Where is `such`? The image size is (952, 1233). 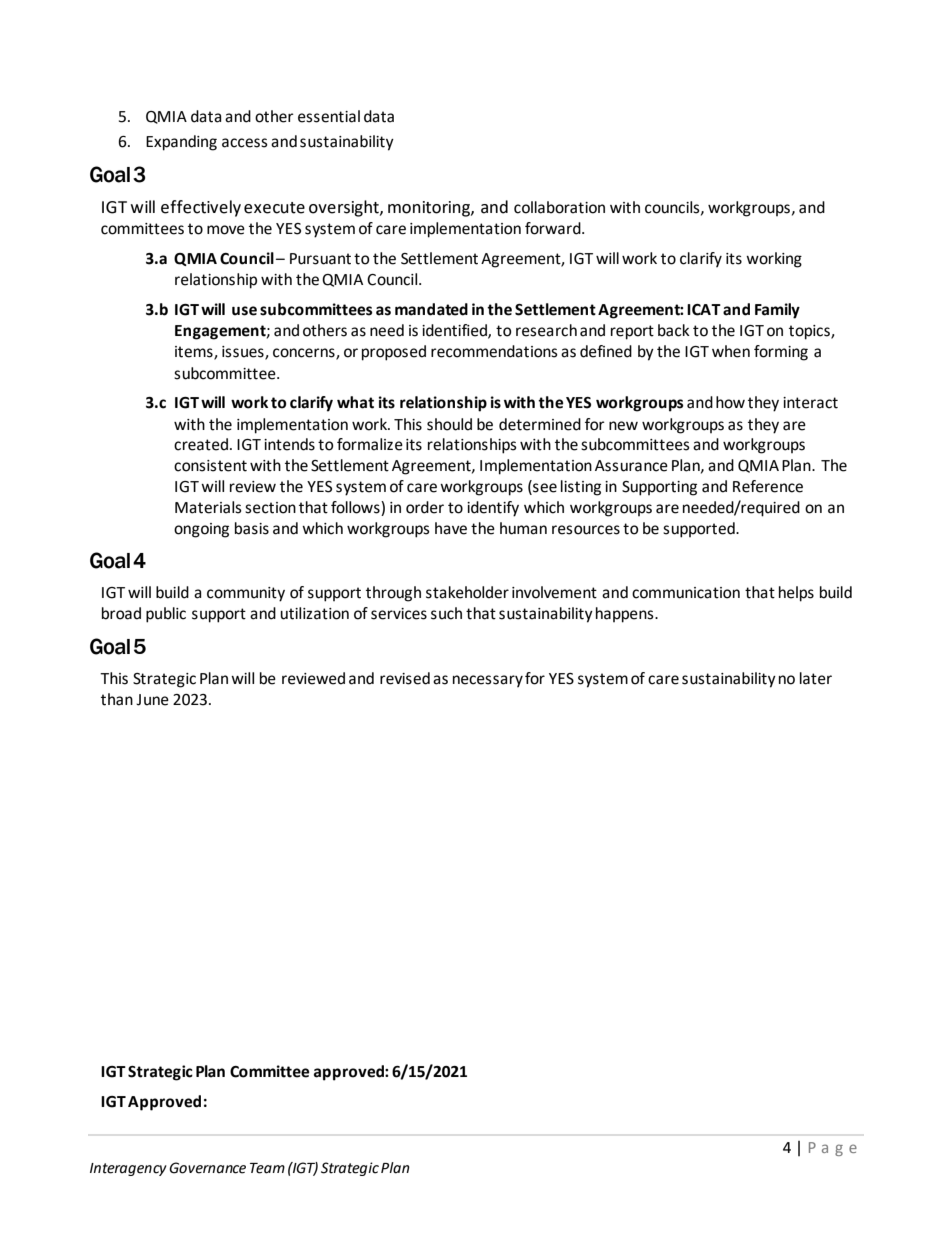 such is located at coordinates (446, 613).
